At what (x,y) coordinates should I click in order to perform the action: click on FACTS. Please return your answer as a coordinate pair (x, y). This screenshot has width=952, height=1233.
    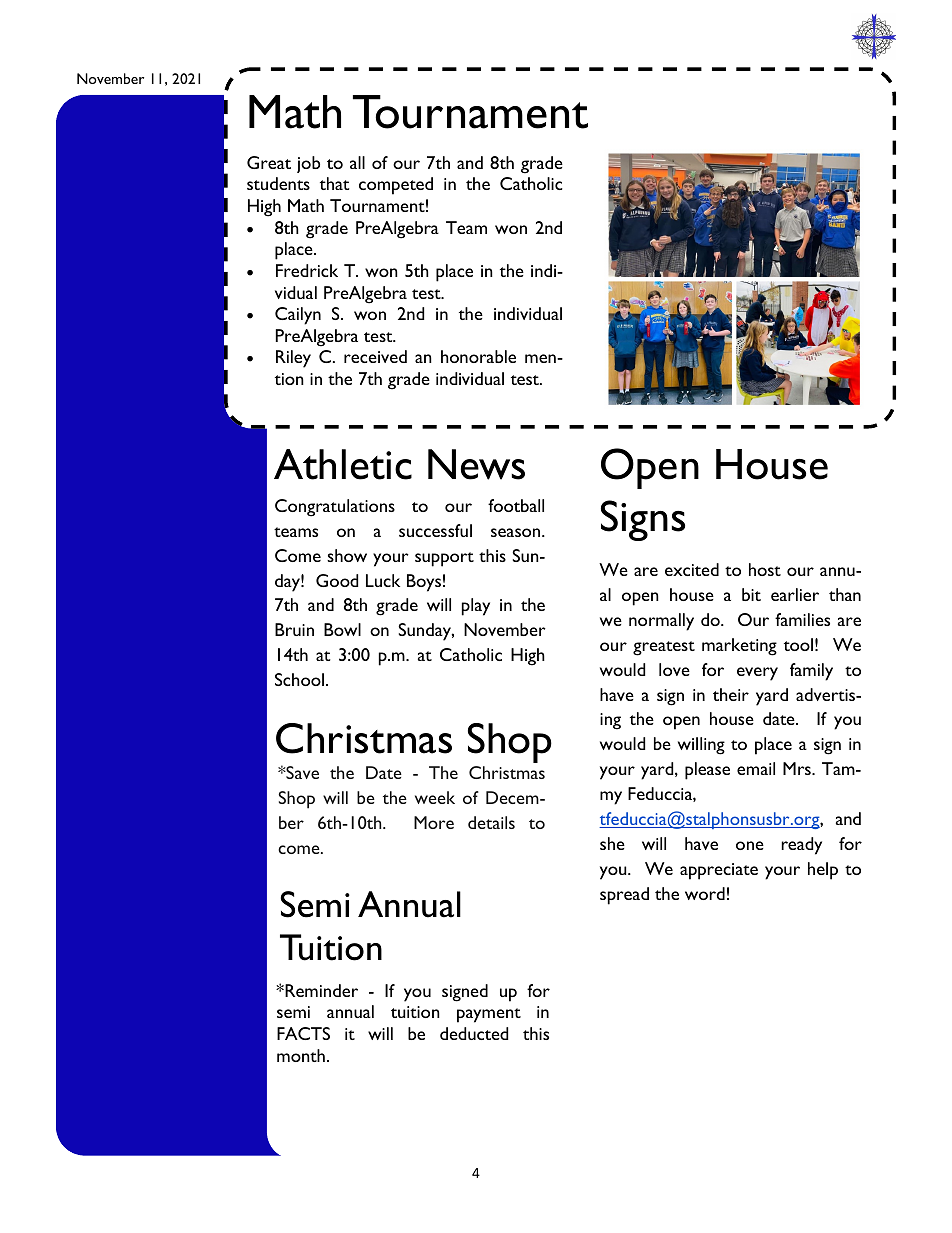
    Looking at the image, I should click on (303, 1033).
